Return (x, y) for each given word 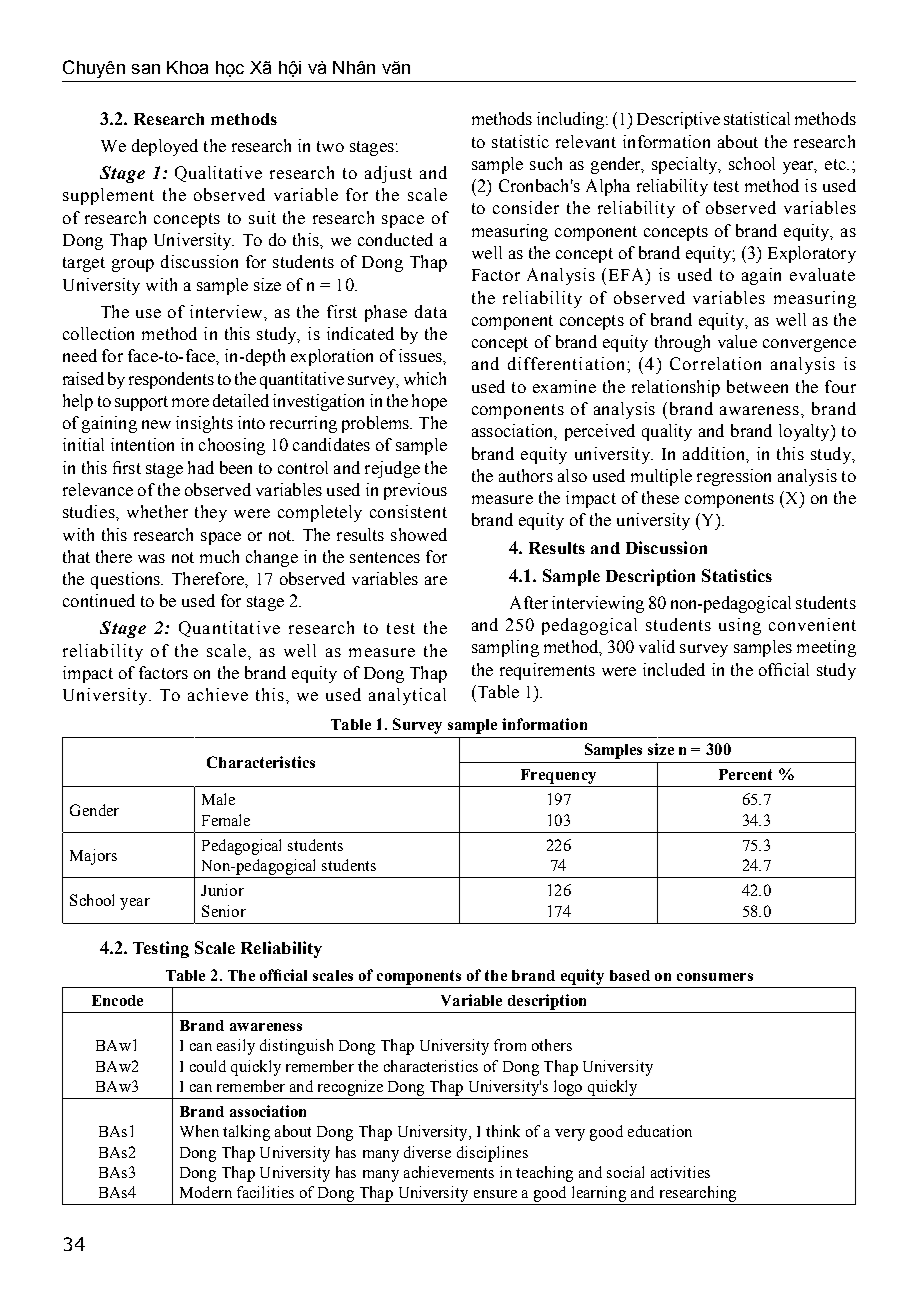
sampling (505, 648)
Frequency (558, 776)
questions (127, 580)
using (740, 626)
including (570, 120)
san (146, 69)
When (199, 1131)
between (757, 386)
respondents (171, 380)
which (425, 378)
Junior (222, 890)
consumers (715, 977)
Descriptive (678, 120)
